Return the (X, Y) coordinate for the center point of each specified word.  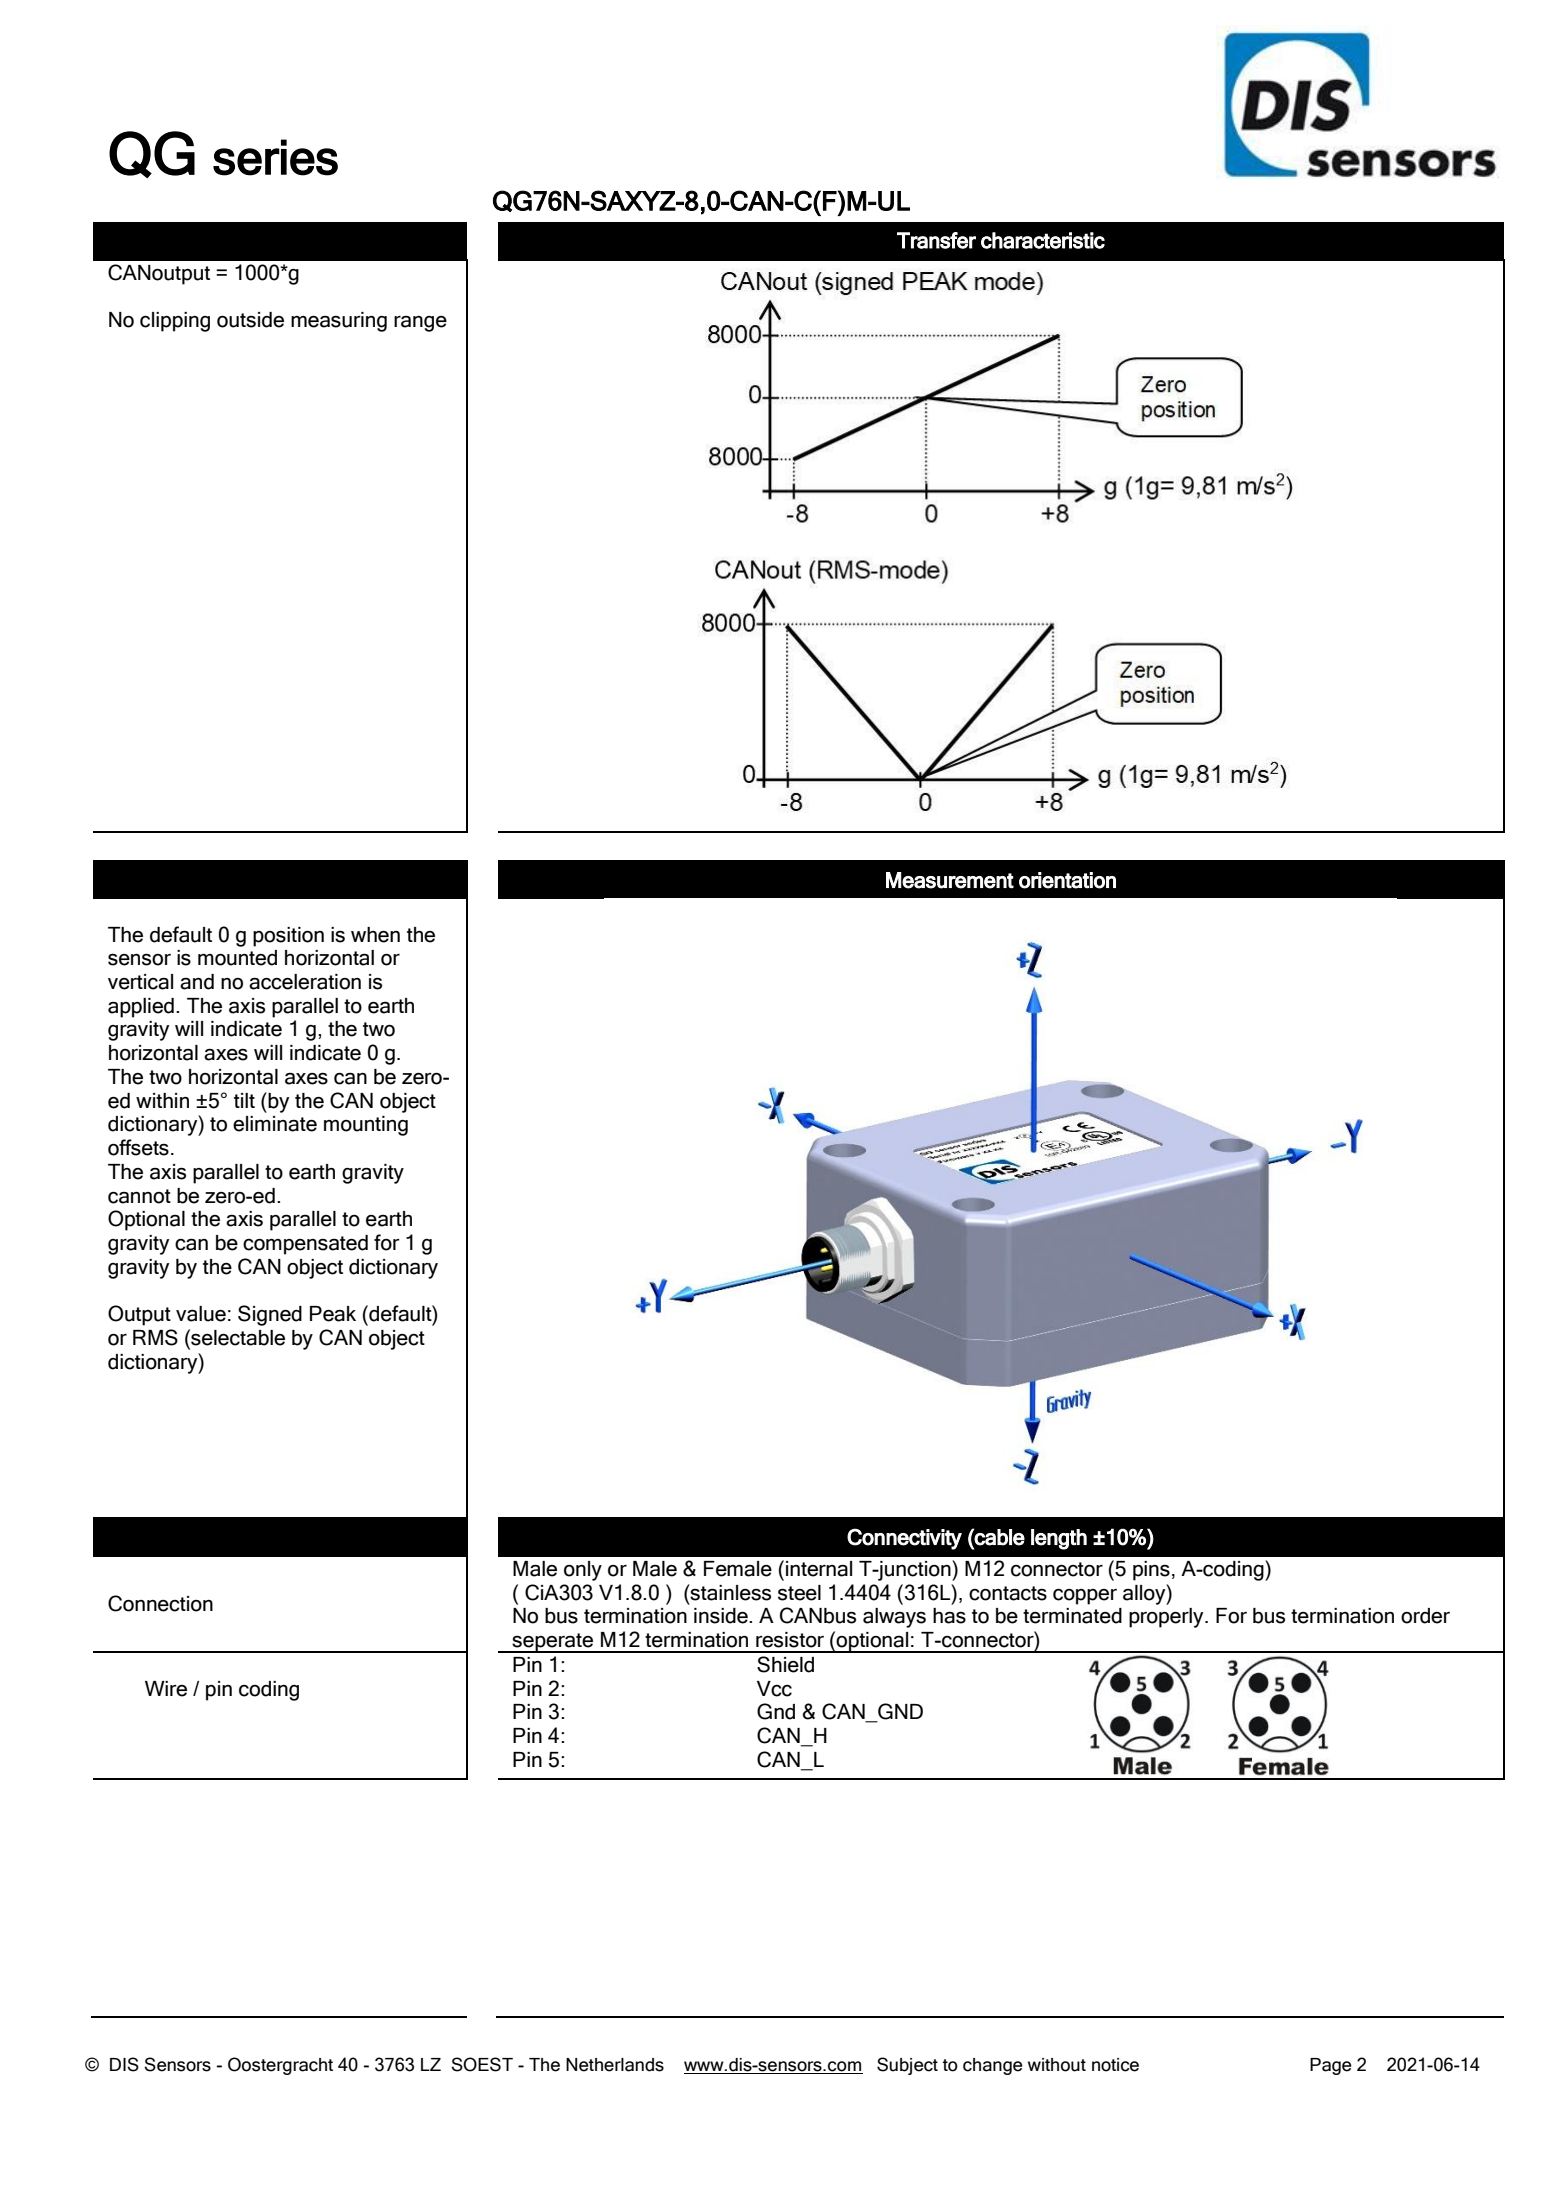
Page (1331, 2066)
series (275, 157)
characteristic (1043, 240)
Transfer (936, 240)
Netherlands (615, 2065)
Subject (907, 2066)
